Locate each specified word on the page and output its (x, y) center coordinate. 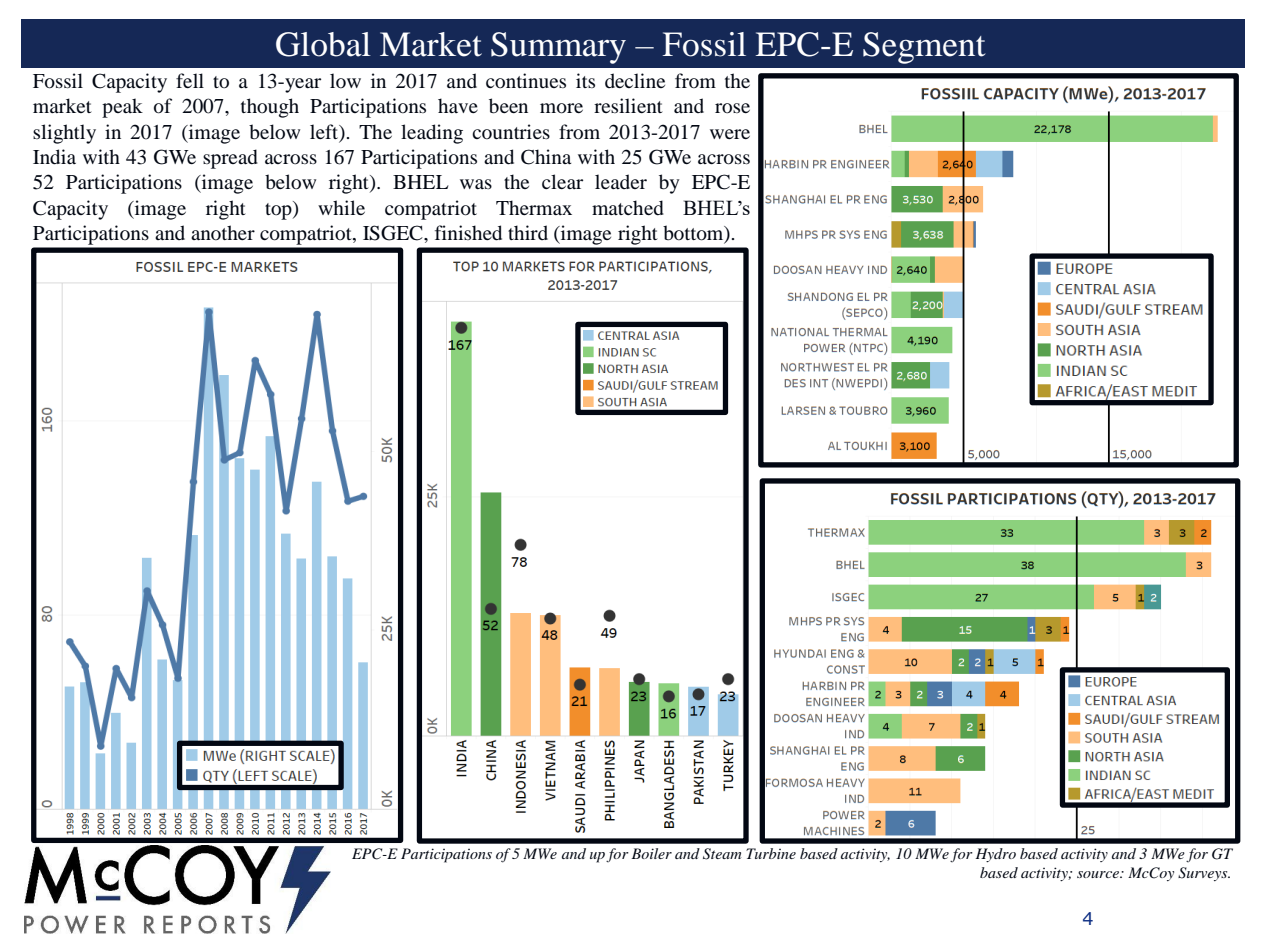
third (528, 232)
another (223, 232)
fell (190, 80)
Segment (924, 48)
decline (635, 80)
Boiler (651, 853)
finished (468, 233)
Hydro (995, 855)
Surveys (1204, 874)
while (341, 207)
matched (628, 208)
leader (621, 181)
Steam (722, 854)
